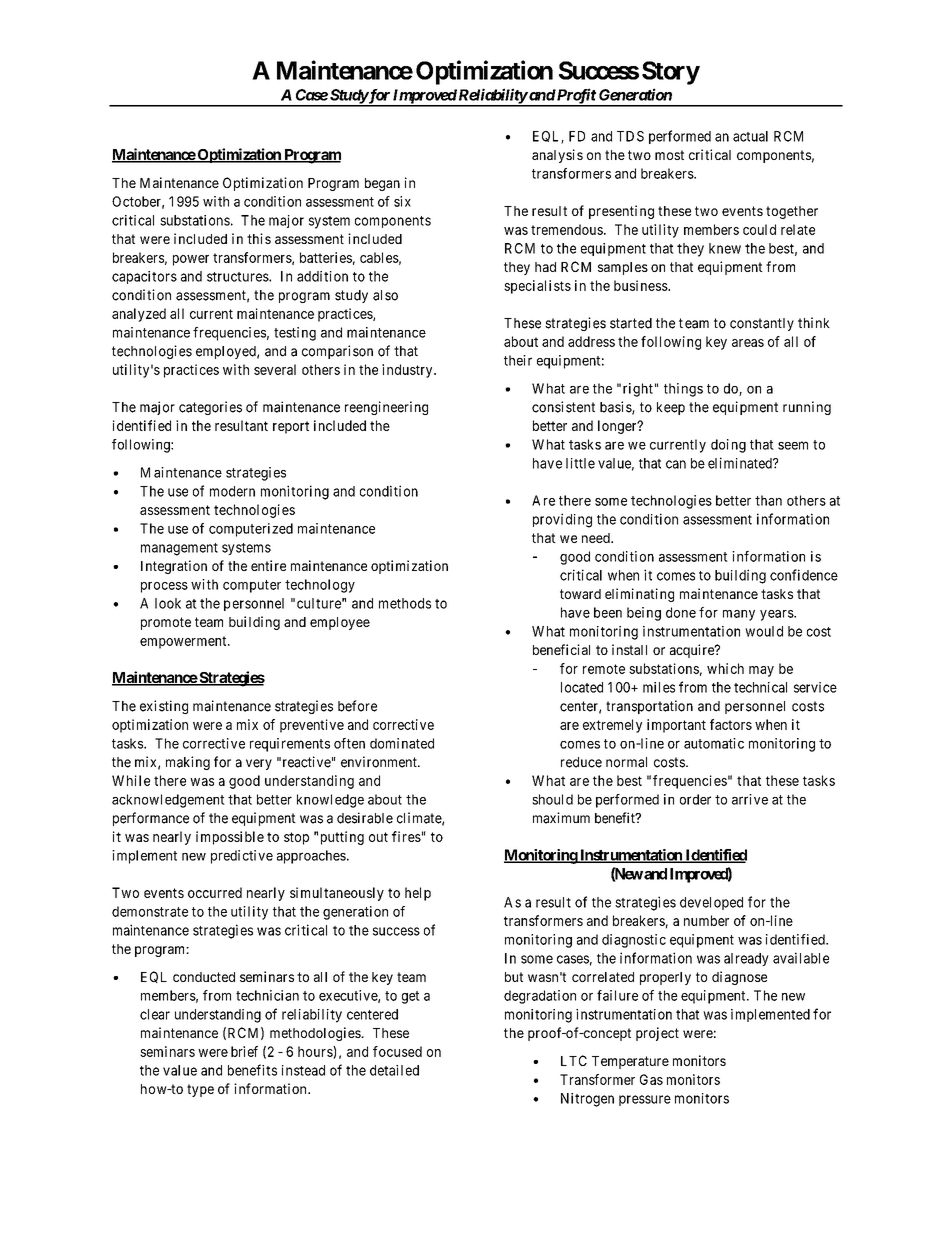  Describe the element at coordinates (406, 836) in the screenshot. I see `fires` at that location.
